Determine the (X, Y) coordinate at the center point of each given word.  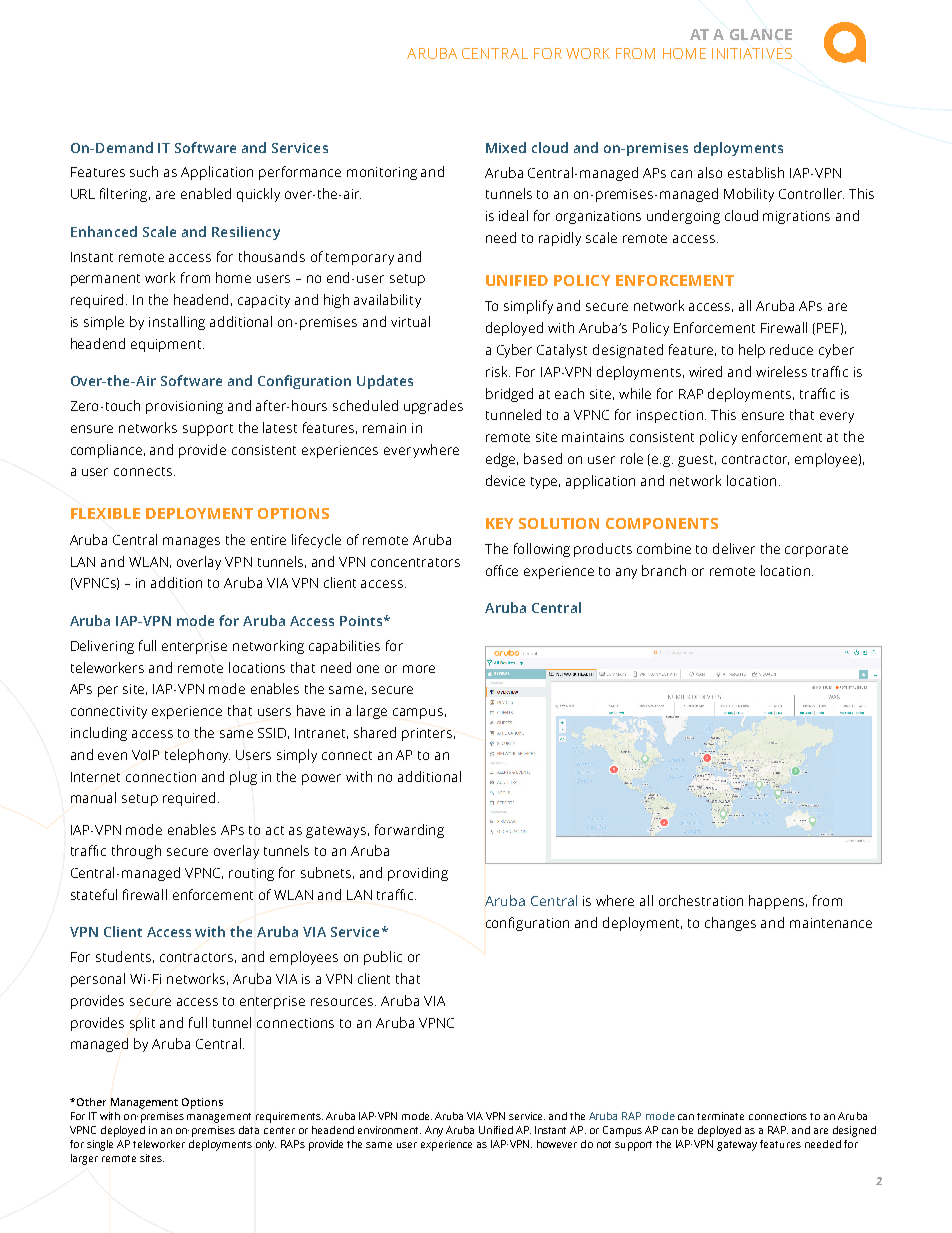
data (249, 1130)
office (502, 570)
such (144, 171)
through (136, 852)
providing (418, 874)
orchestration (701, 900)
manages (191, 542)
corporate (816, 551)
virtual (410, 321)
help (752, 351)
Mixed (506, 147)
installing (177, 323)
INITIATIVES (752, 53)
